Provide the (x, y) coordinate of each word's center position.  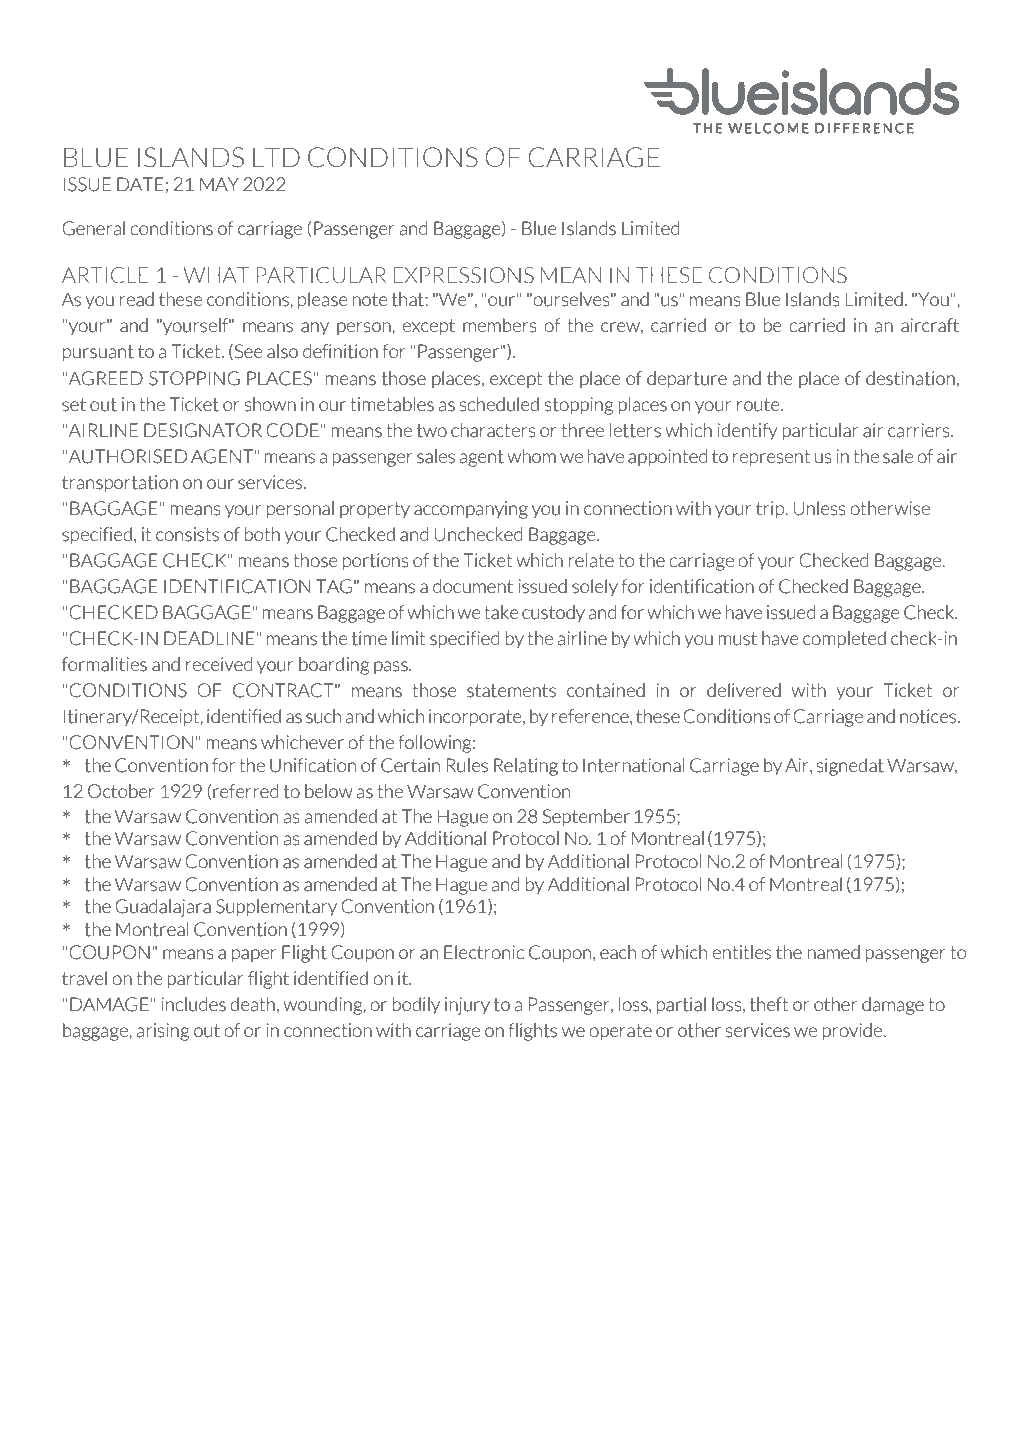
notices (928, 716)
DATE (140, 184)
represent (771, 458)
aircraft (930, 325)
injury (467, 1006)
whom (531, 456)
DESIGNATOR (203, 430)
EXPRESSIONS (463, 275)
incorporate (476, 718)
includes (193, 1004)
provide (853, 1032)
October (121, 791)
